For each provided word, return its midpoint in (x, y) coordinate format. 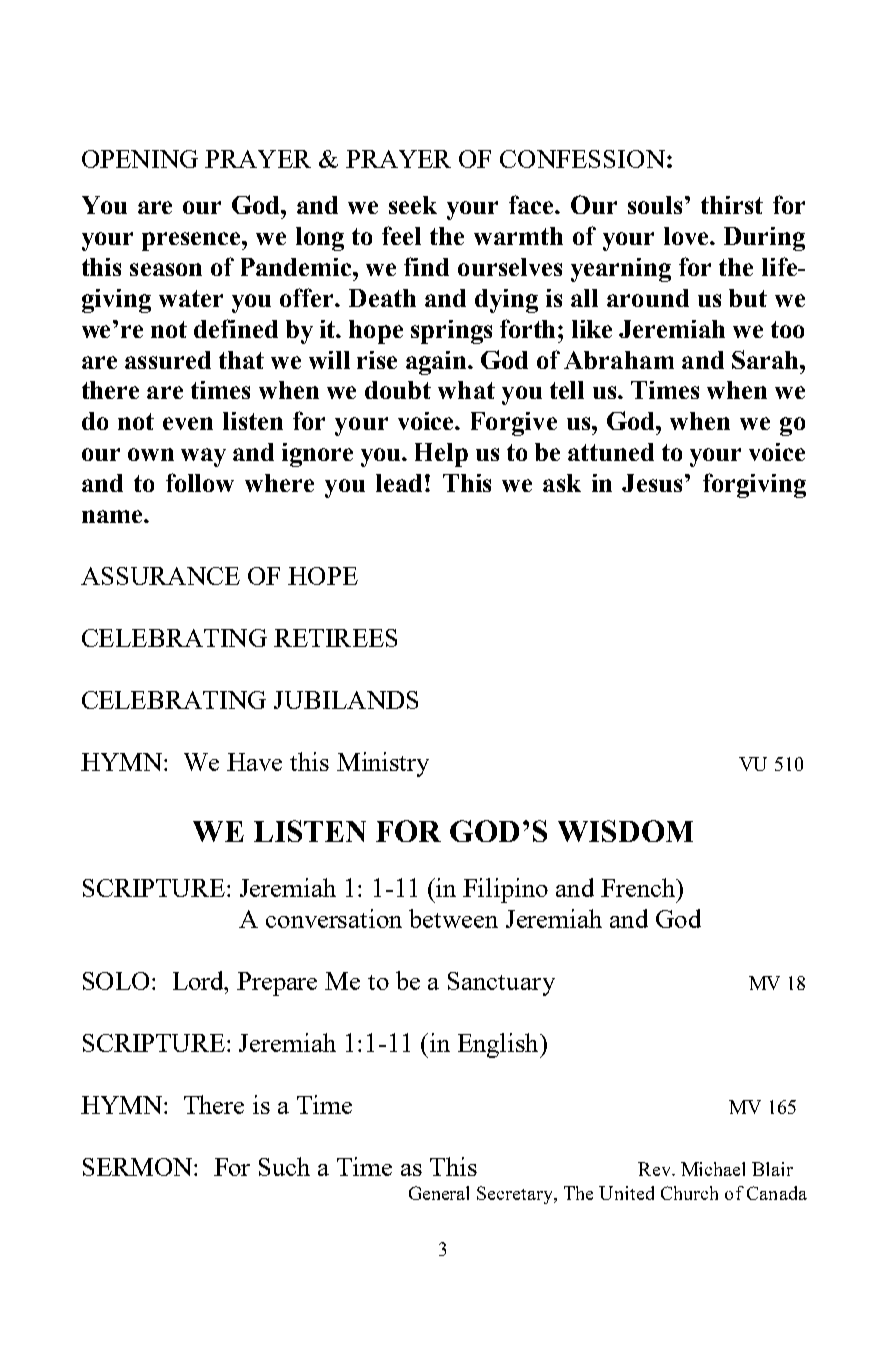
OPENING (140, 159)
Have (254, 762)
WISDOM (625, 831)
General (439, 1193)
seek (413, 205)
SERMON (139, 1167)
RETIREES (335, 638)
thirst (732, 205)
